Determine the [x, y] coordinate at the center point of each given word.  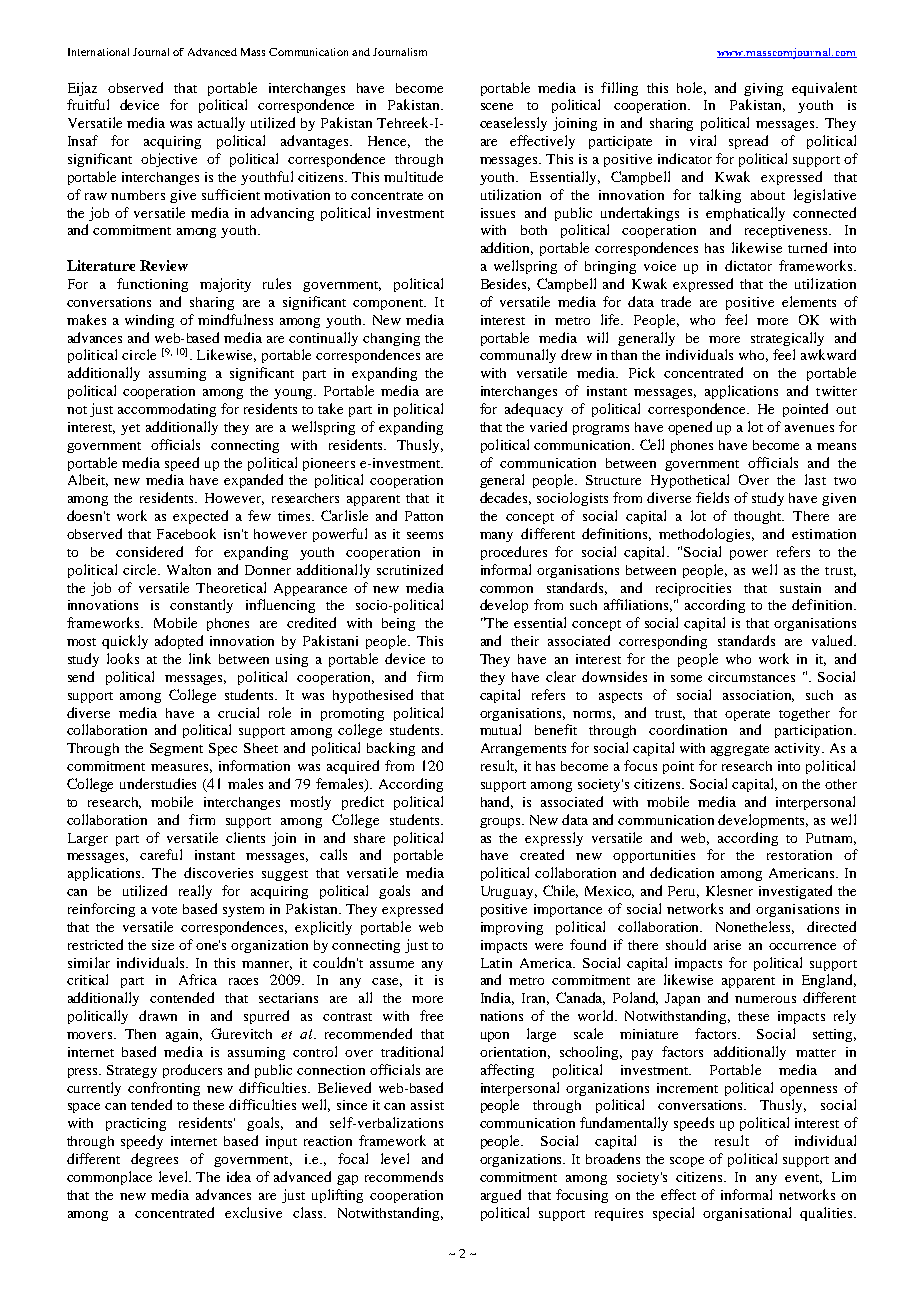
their [525, 641]
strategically [787, 339]
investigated [795, 892]
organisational [747, 1214]
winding [149, 321]
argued [501, 1196]
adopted [179, 642]
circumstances [751, 677]
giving [763, 89]
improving [512, 928]
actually [221, 124]
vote [164, 910]
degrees [154, 1160]
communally [518, 356]
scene [497, 106]
